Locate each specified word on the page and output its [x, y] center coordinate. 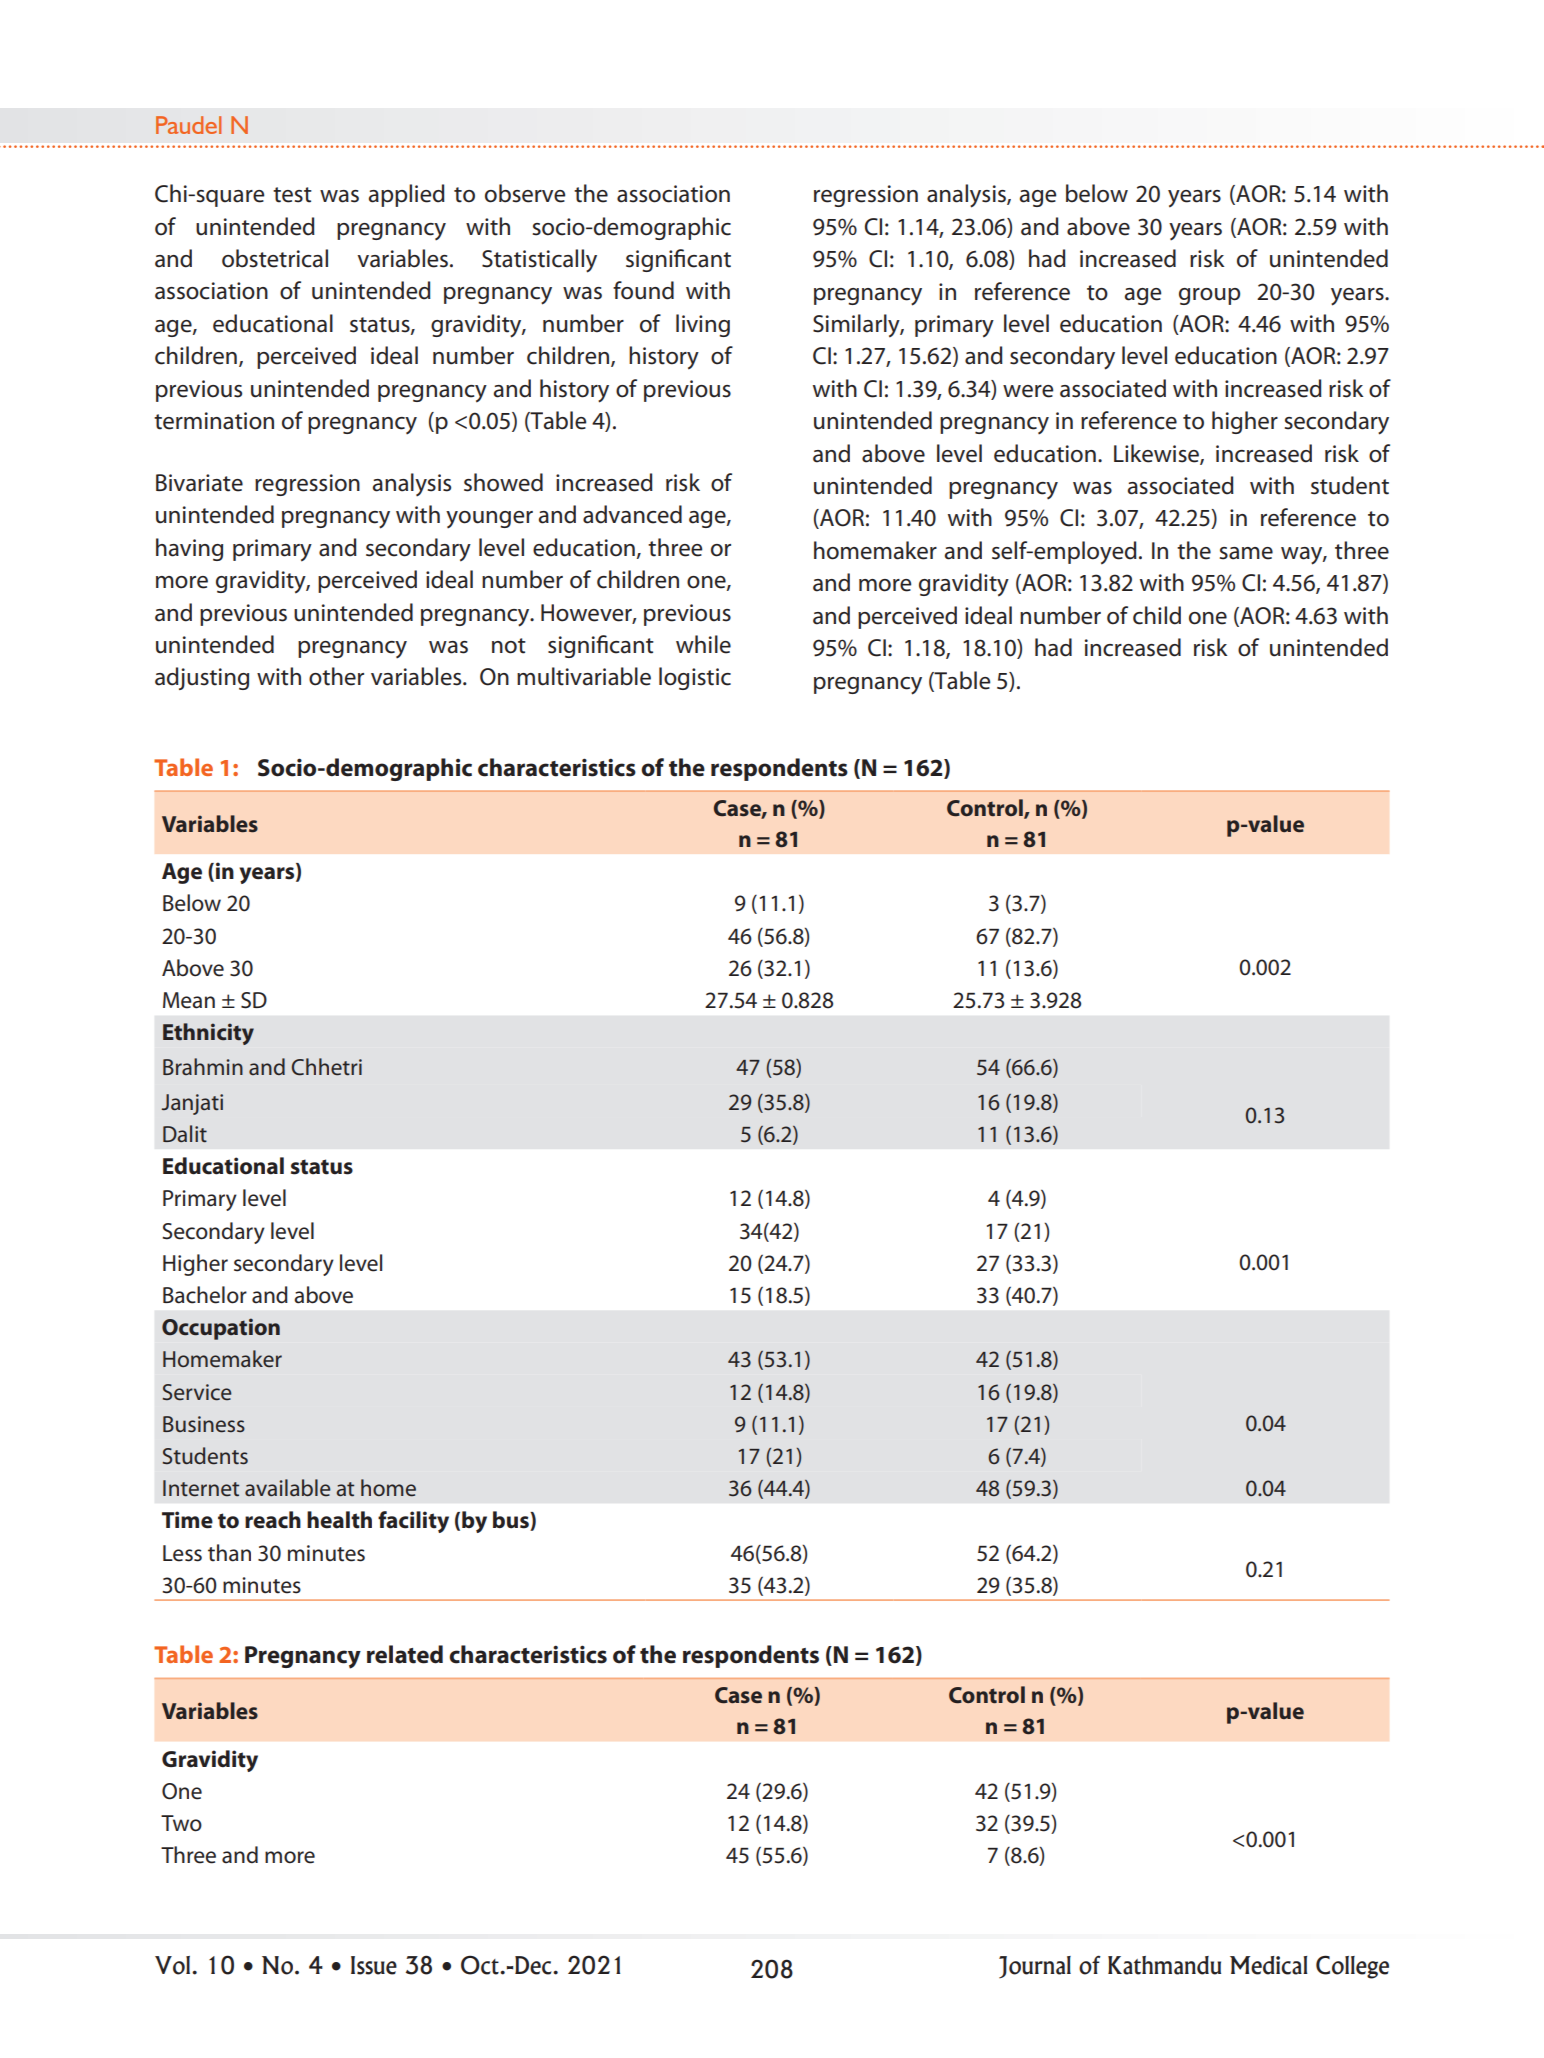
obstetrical [275, 258]
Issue [374, 1965]
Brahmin [203, 1066]
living [703, 325]
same [1246, 553]
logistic [695, 678]
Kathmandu [1164, 1965]
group [1209, 296]
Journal [1035, 1967]
